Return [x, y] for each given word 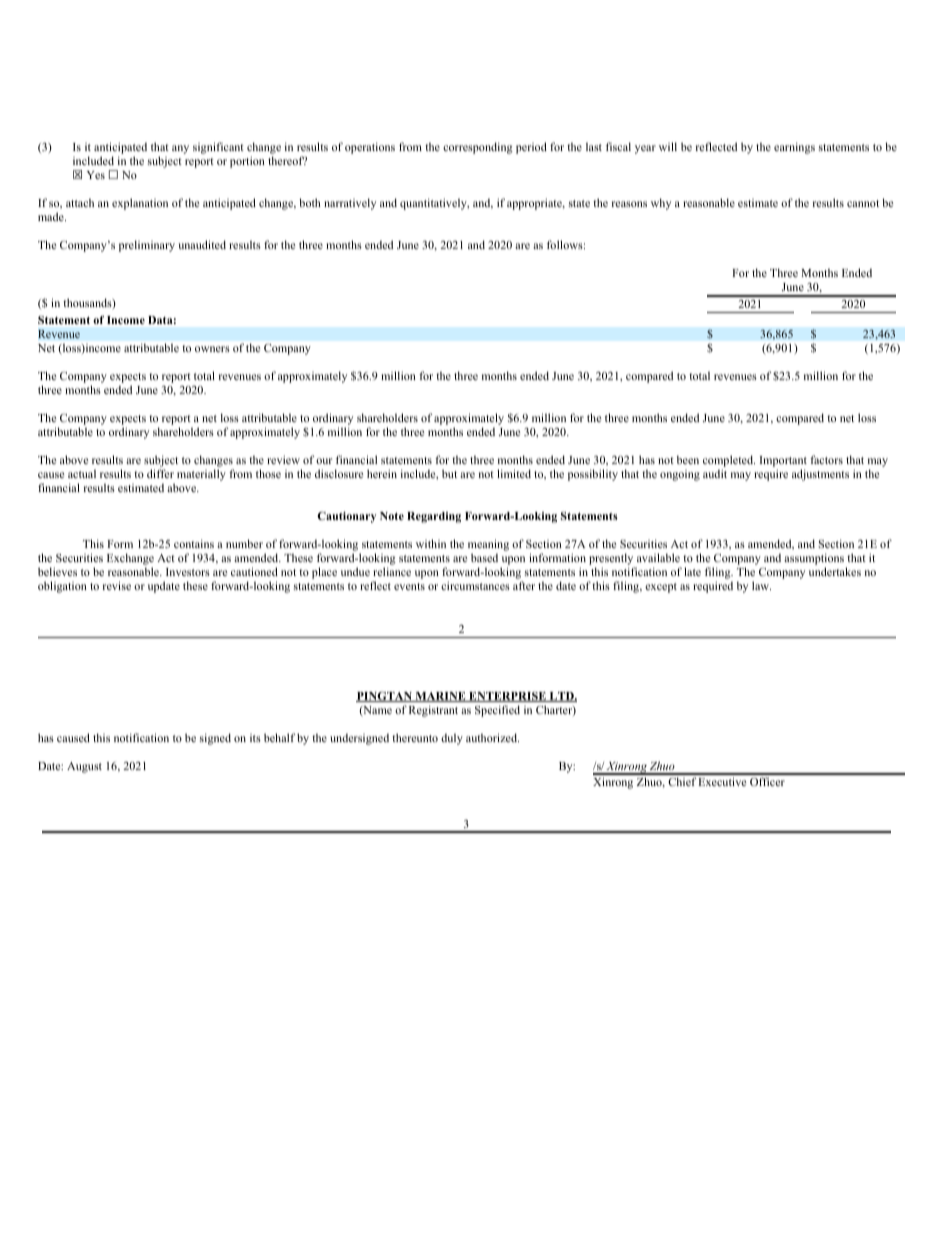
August [84, 767]
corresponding [478, 148]
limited [514, 473]
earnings [794, 148]
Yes [96, 175]
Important [783, 463]
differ [160, 473]
